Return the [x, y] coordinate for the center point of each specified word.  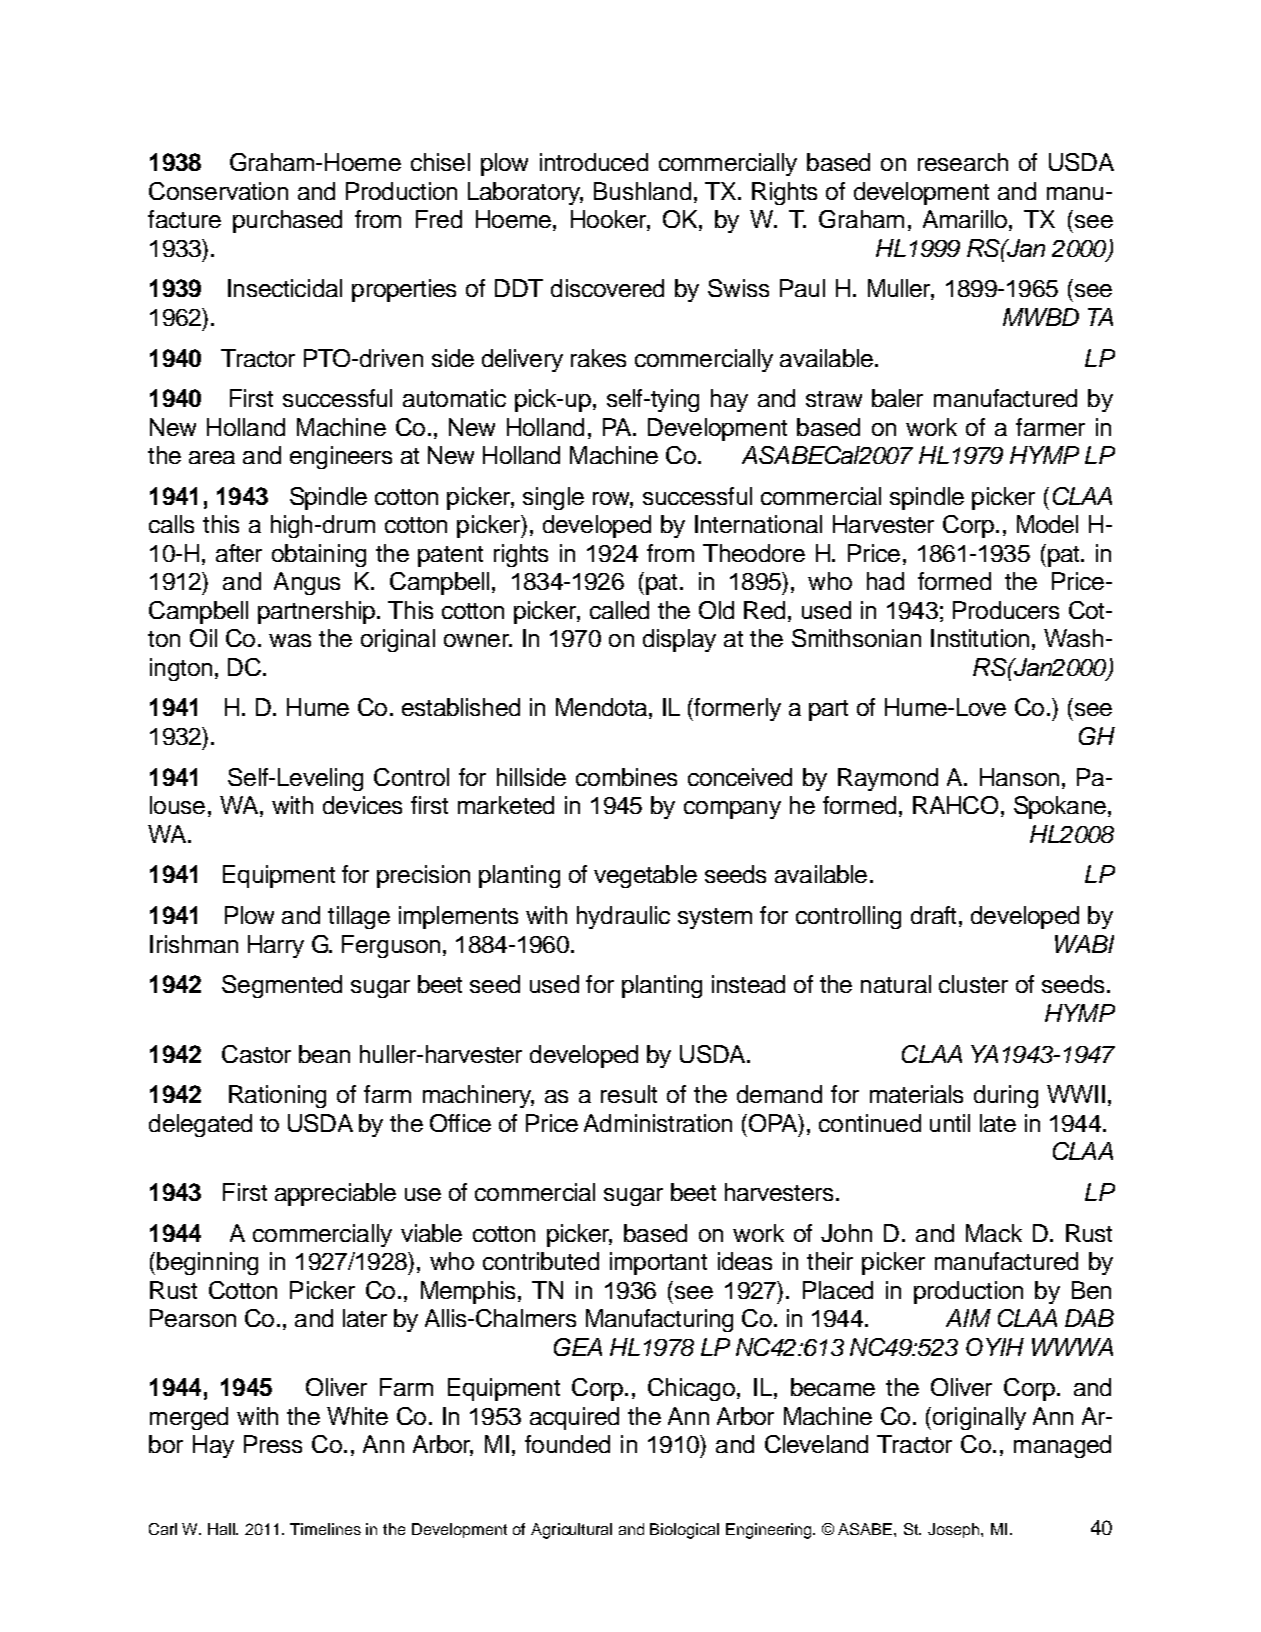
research [963, 162]
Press [273, 1444]
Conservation [218, 191]
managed [1062, 1446]
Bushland [642, 191]
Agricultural [571, 1531]
